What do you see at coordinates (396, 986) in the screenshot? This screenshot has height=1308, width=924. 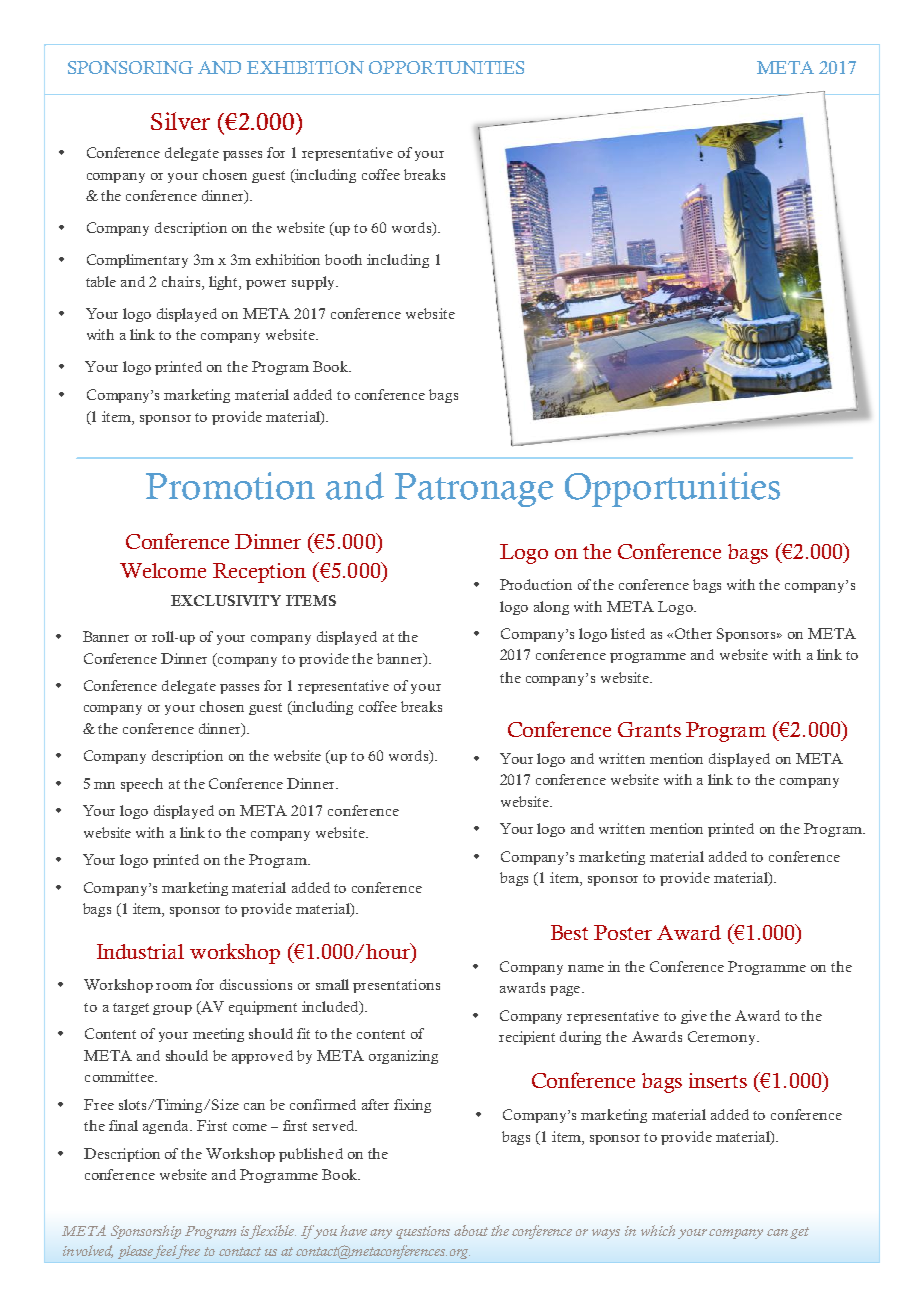 I see `presentations` at bounding box center [396, 986].
